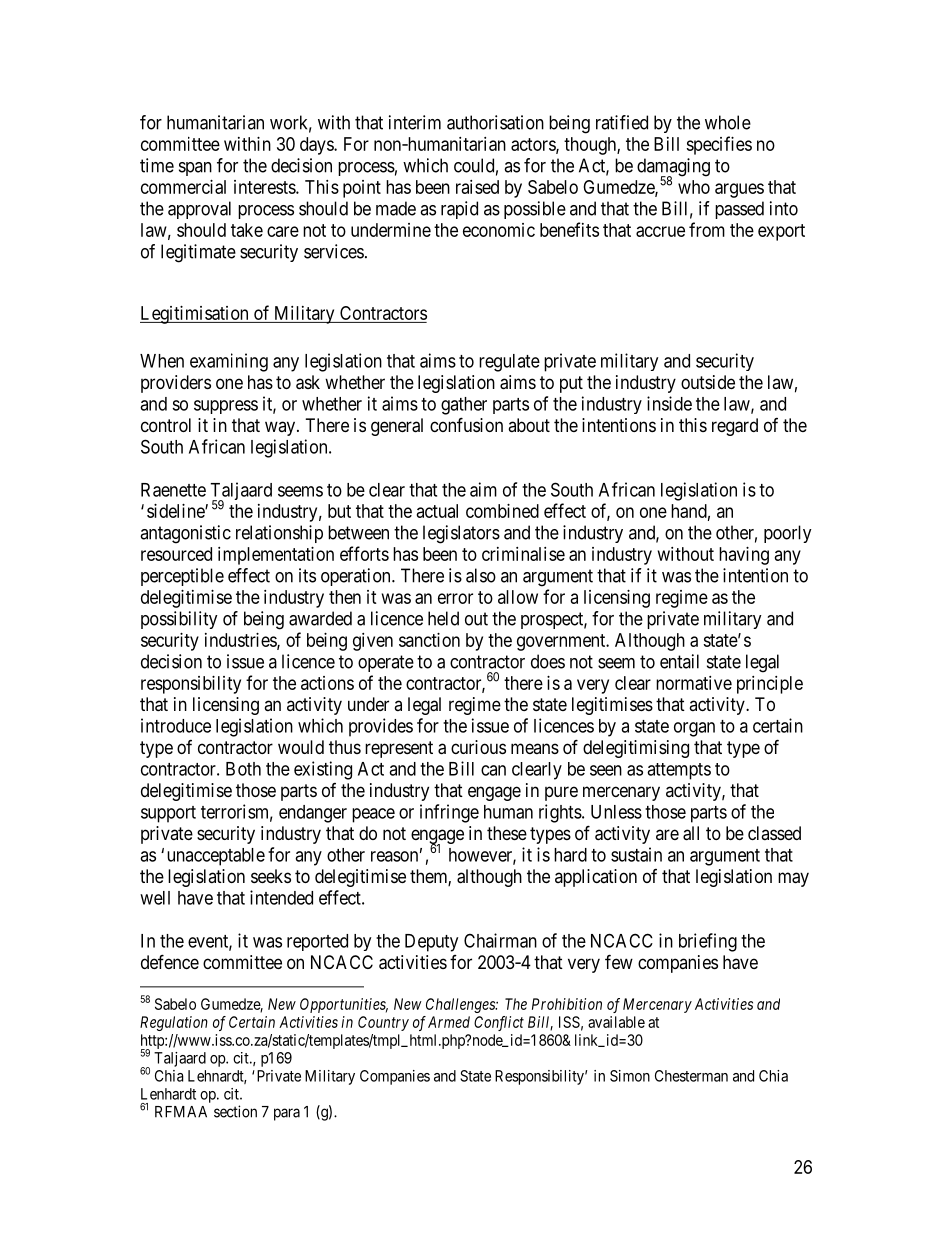  I want to click on unacceptable, so click(216, 857).
